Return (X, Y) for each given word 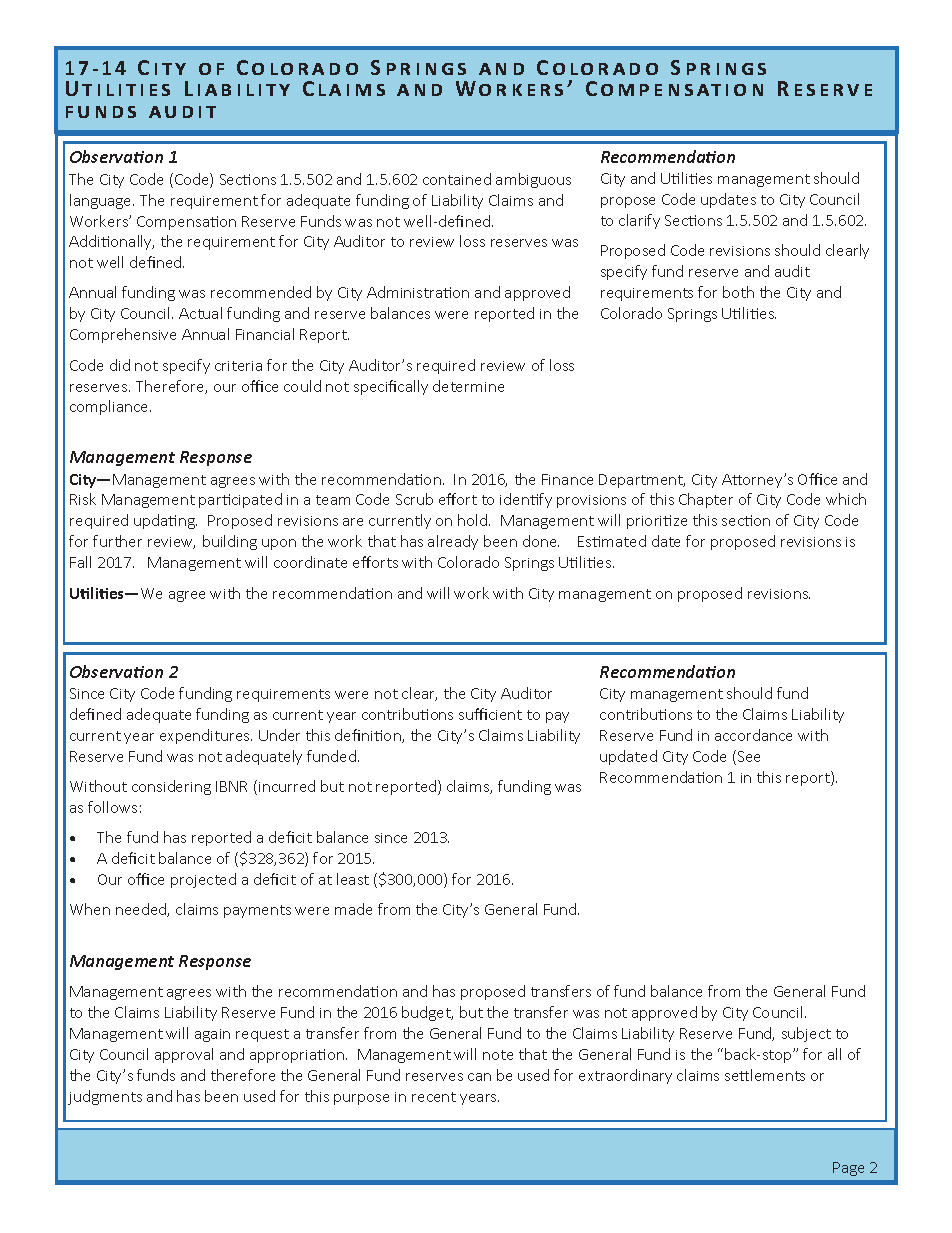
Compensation (186, 223)
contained (457, 179)
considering (171, 787)
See (749, 756)
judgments (105, 1097)
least (353, 879)
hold (474, 520)
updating (165, 521)
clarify (639, 221)
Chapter (706, 500)
